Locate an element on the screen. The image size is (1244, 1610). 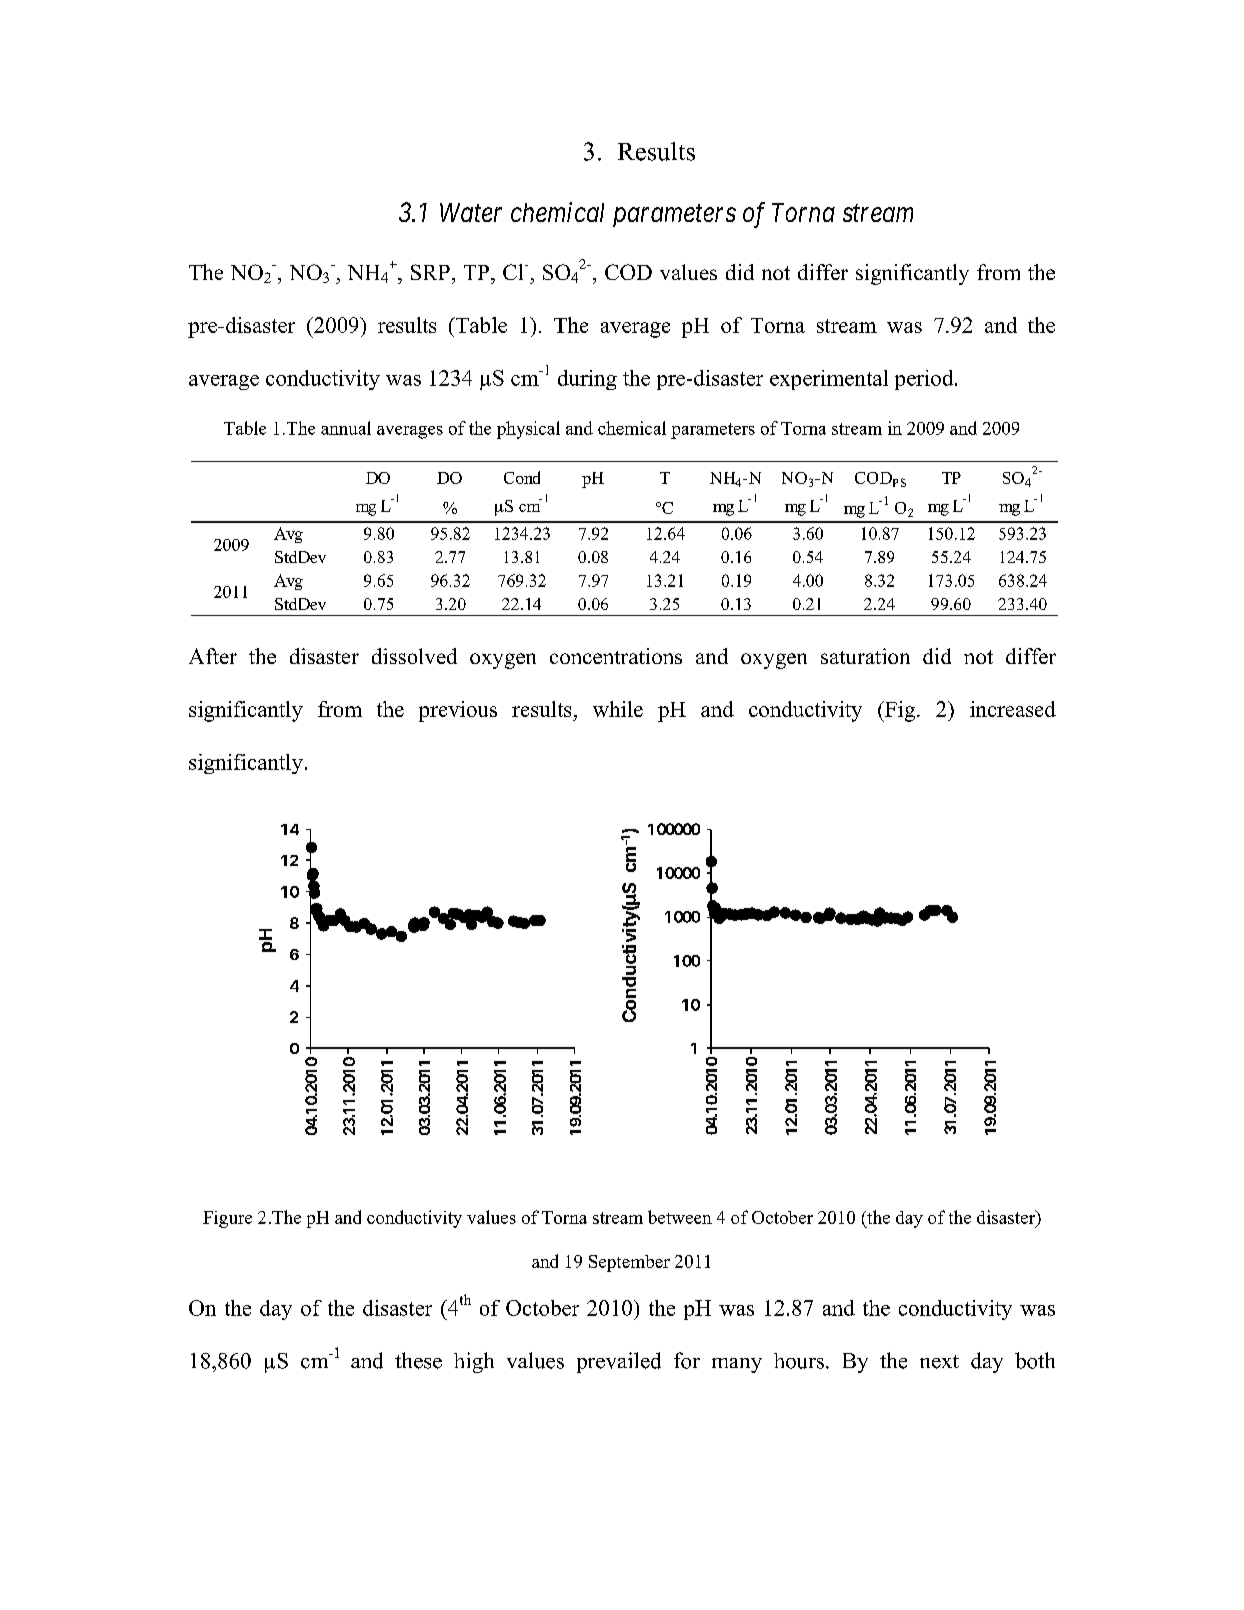
After is located at coordinates (213, 656).
